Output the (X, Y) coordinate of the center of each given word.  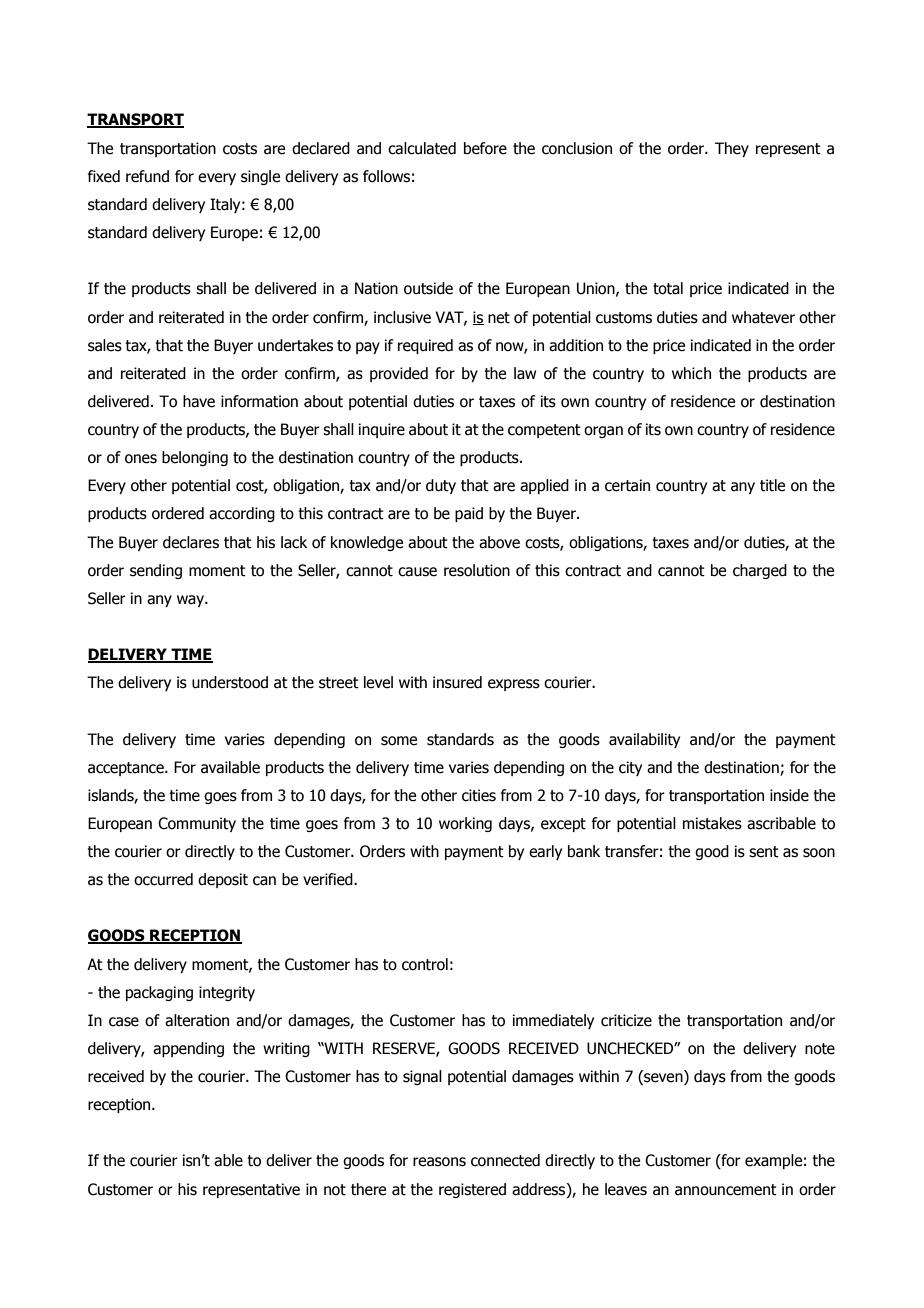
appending (188, 1049)
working (465, 824)
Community (197, 824)
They (732, 149)
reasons (439, 1162)
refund (147, 176)
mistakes (712, 823)
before (485, 148)
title (772, 485)
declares (191, 542)
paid (469, 514)
